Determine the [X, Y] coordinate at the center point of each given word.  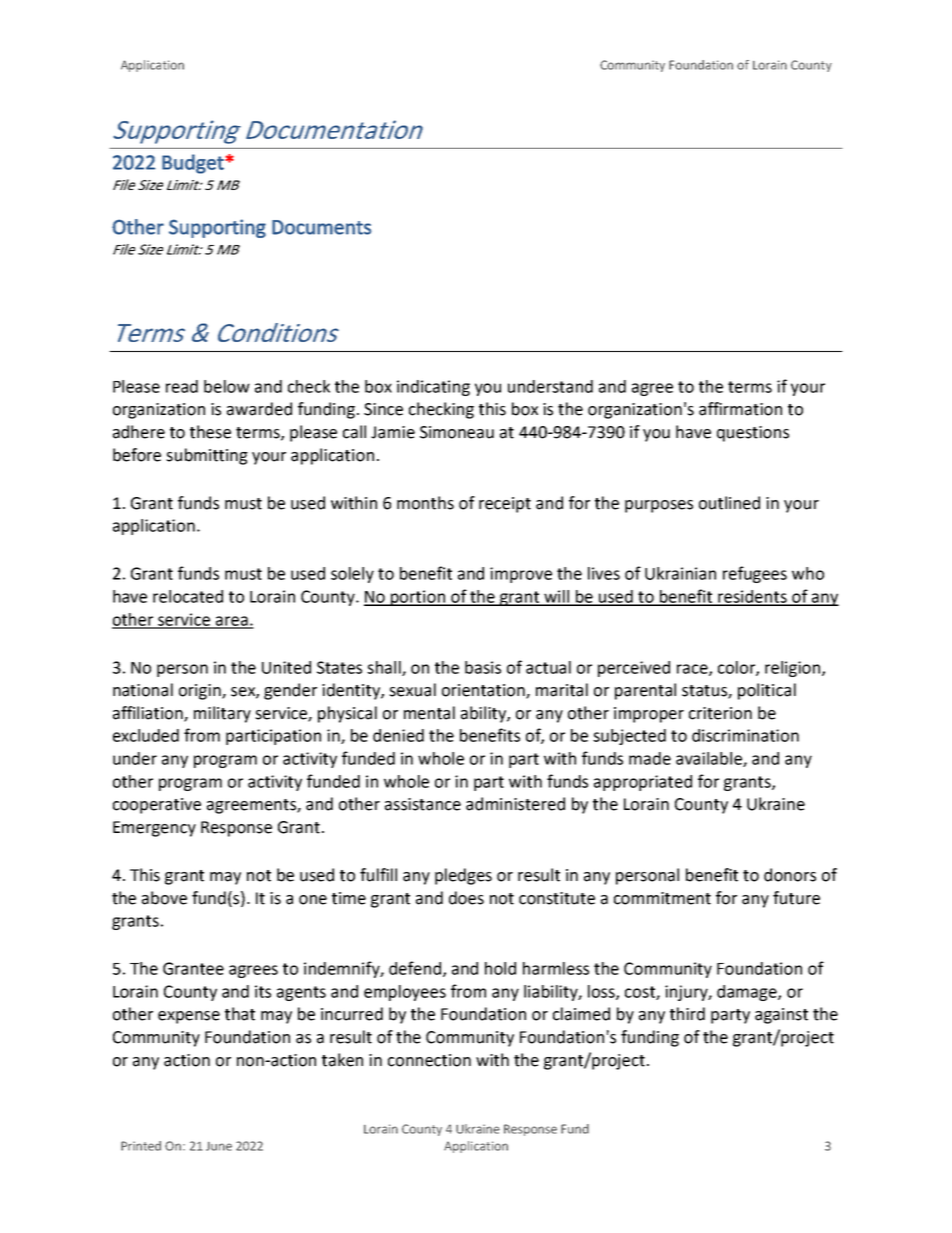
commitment [662, 898]
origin [201, 692]
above [164, 898]
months [425, 503]
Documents [321, 227]
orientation [484, 691]
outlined [729, 503]
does [466, 898]
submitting [207, 456]
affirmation [740, 409]
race [693, 670]
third [687, 1014]
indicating [433, 388]
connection [429, 1060]
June [219, 1146]
